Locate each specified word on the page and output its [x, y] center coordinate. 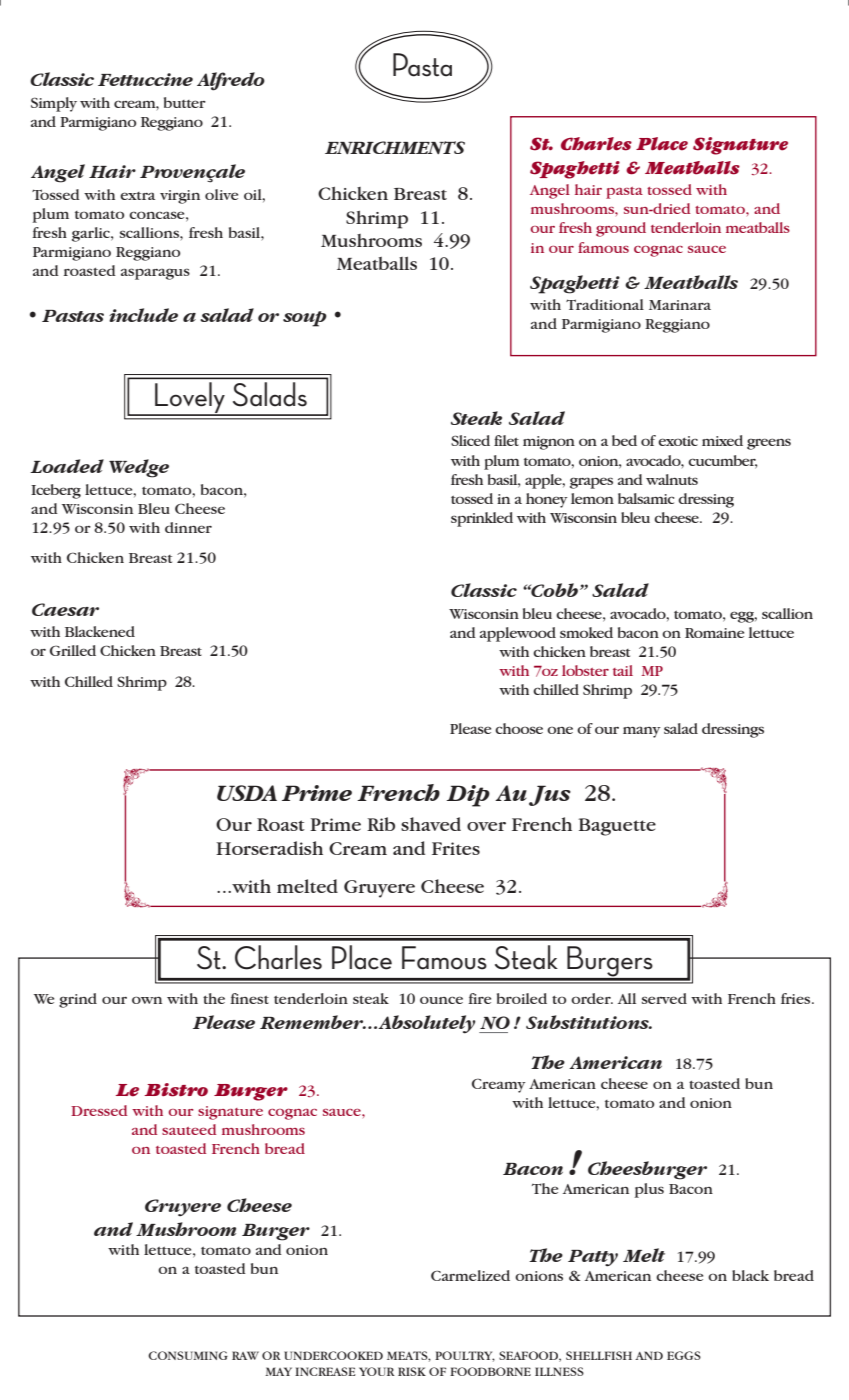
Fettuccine [145, 79]
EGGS [684, 1355]
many [642, 732]
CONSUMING [188, 1355]
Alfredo [231, 81]
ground [621, 229]
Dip [468, 796]
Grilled [73, 650]
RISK [412, 1371]
